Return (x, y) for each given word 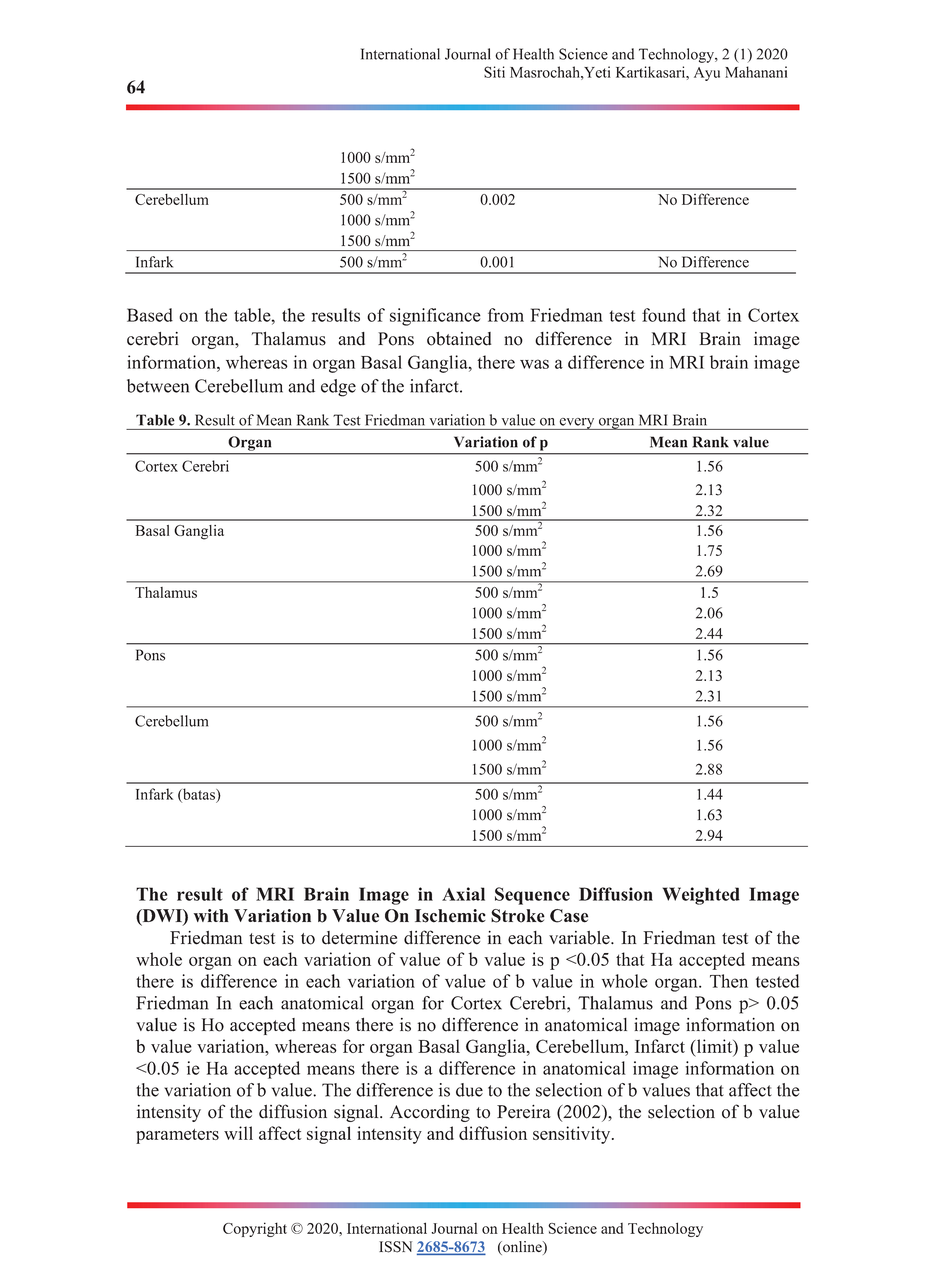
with (211, 915)
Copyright (255, 1229)
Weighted (701, 896)
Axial (463, 894)
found (664, 315)
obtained (459, 339)
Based (150, 315)
